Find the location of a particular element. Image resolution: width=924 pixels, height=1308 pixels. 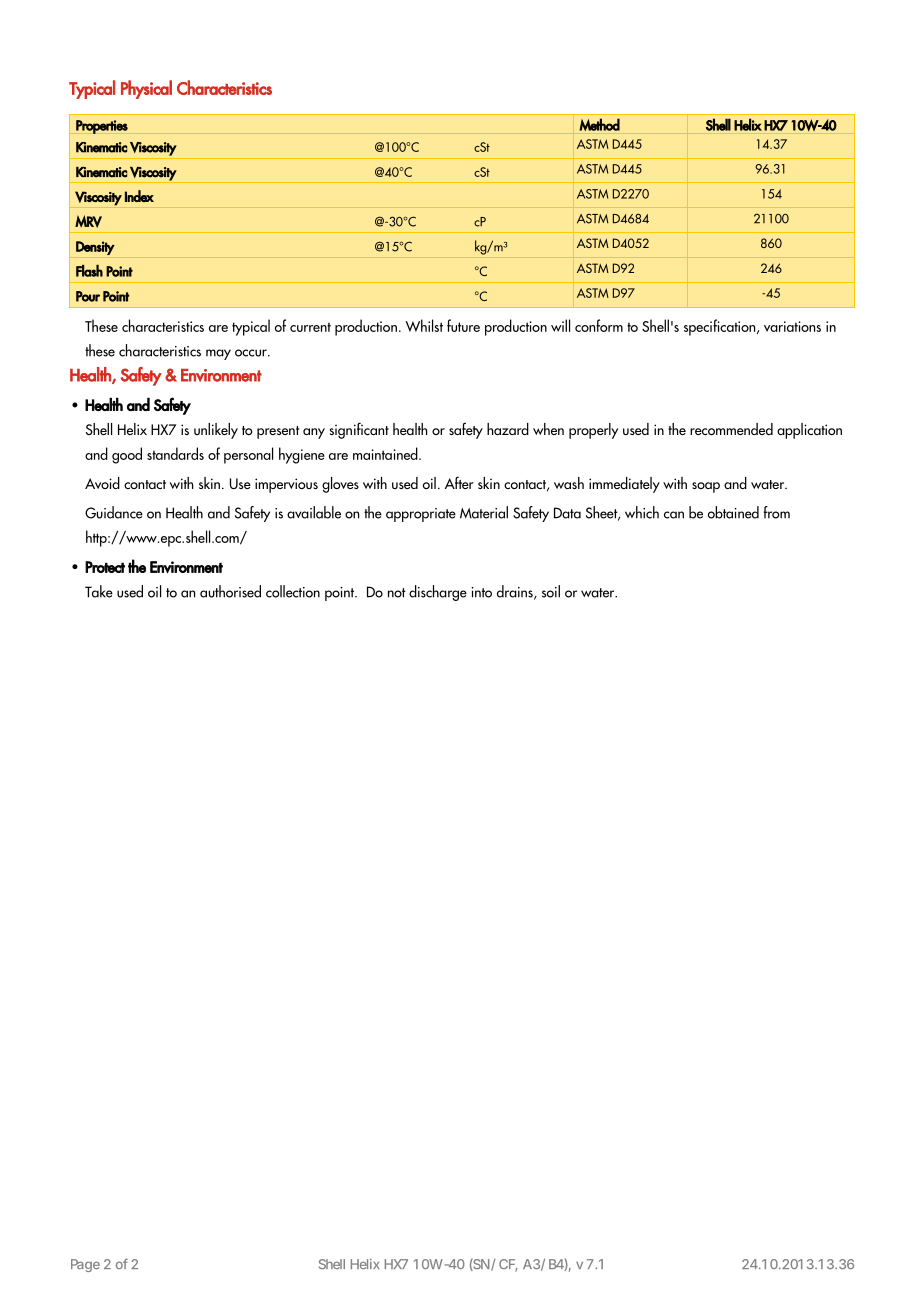

discharge is located at coordinates (438, 593).
